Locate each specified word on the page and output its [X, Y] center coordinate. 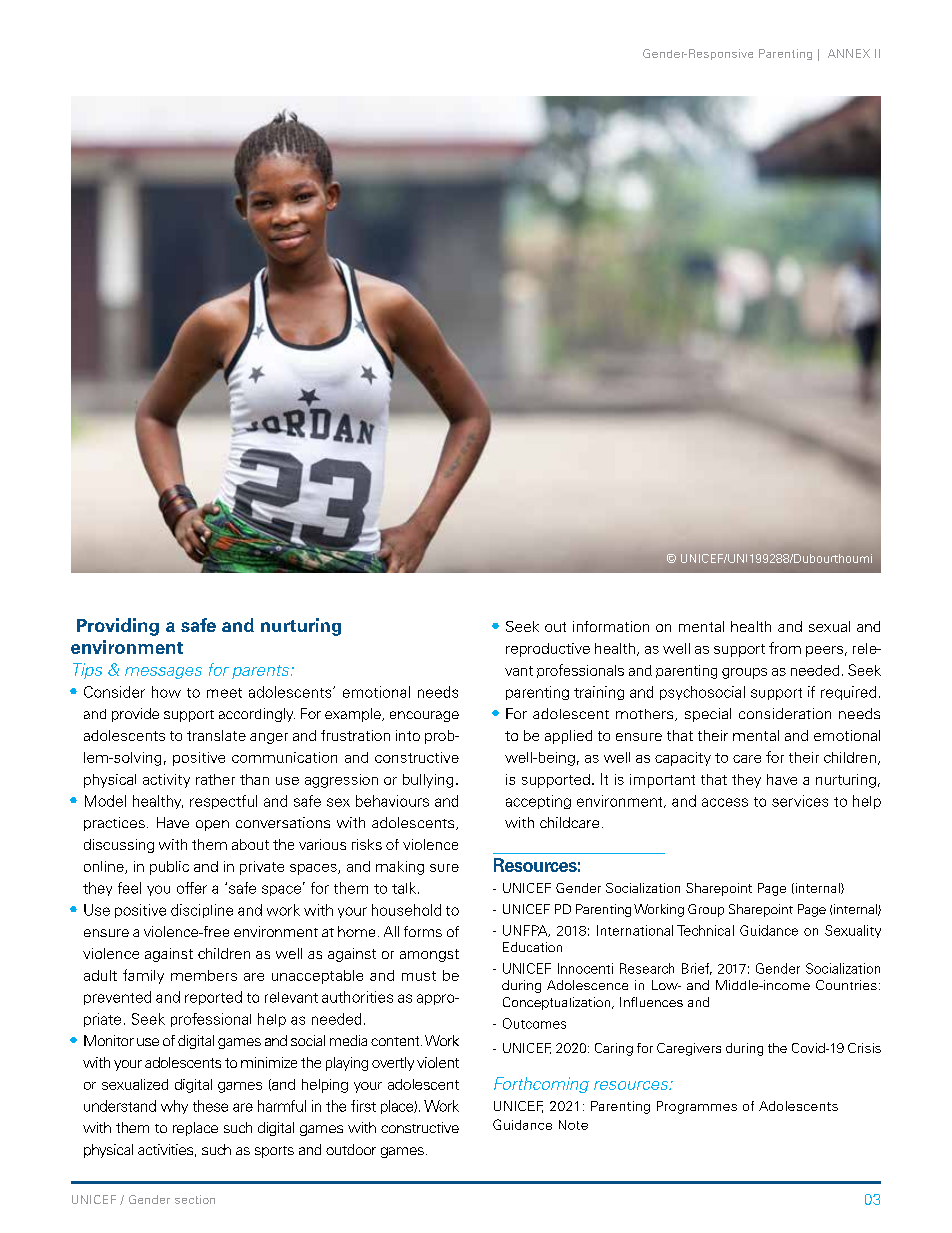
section [195, 1199]
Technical [705, 930]
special [708, 715]
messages [163, 673]
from [785, 648]
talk [405, 888]
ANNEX [849, 53]
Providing [118, 627]
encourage [424, 716]
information [611, 626]
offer [192, 888]
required [848, 693]
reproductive [548, 650]
